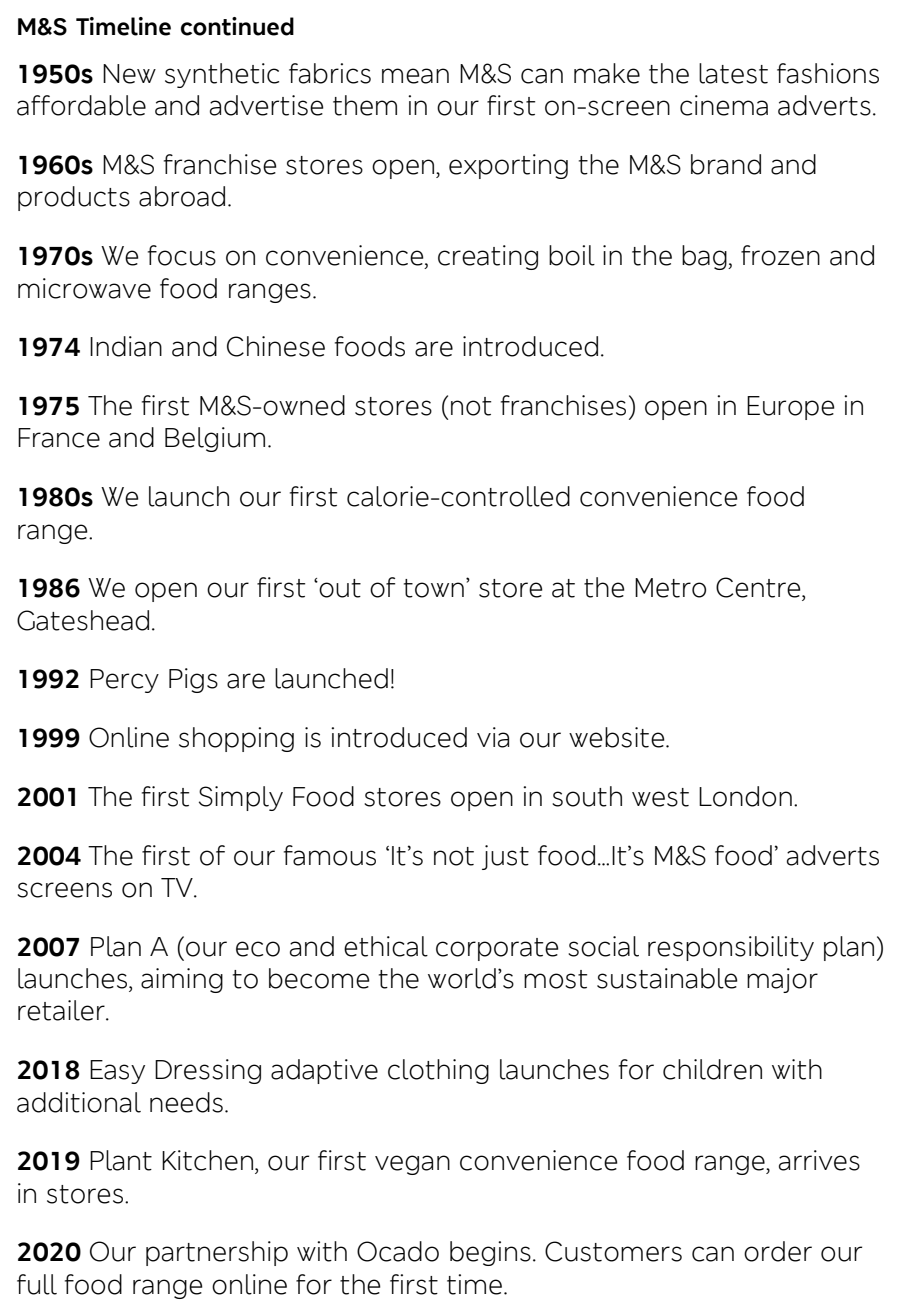  What do you see at coordinates (129, 74) in the screenshot?
I see `New` at bounding box center [129, 74].
